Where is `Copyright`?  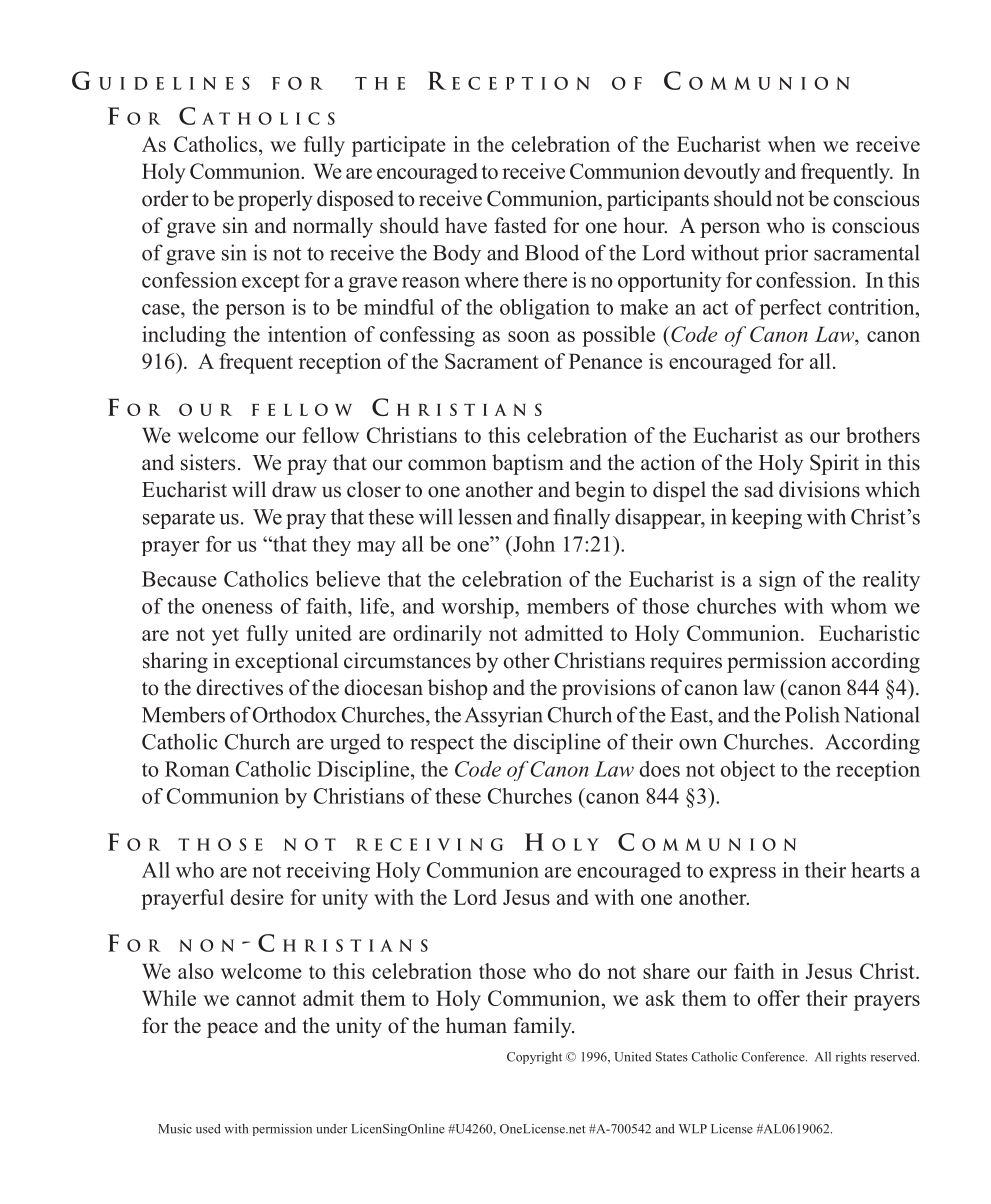
Copyright is located at coordinates (534, 1058).
